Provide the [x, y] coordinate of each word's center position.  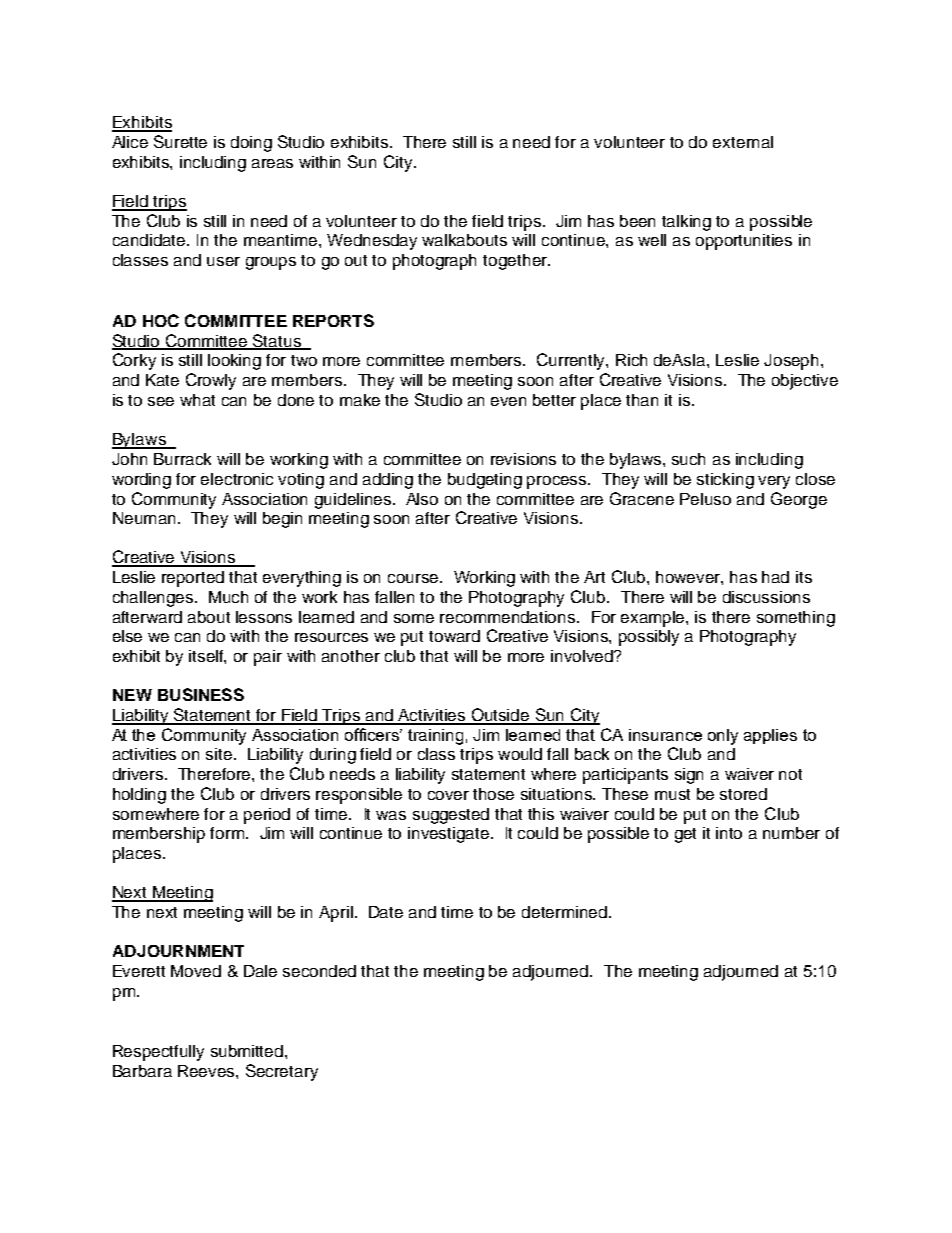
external [743, 142]
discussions [766, 597]
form [228, 833]
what [197, 400]
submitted [248, 1051]
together [516, 262]
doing [251, 144]
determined [564, 912]
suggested [451, 816]
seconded [319, 971]
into [729, 833]
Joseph [793, 362]
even [508, 401]
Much [228, 597]
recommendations [509, 617]
